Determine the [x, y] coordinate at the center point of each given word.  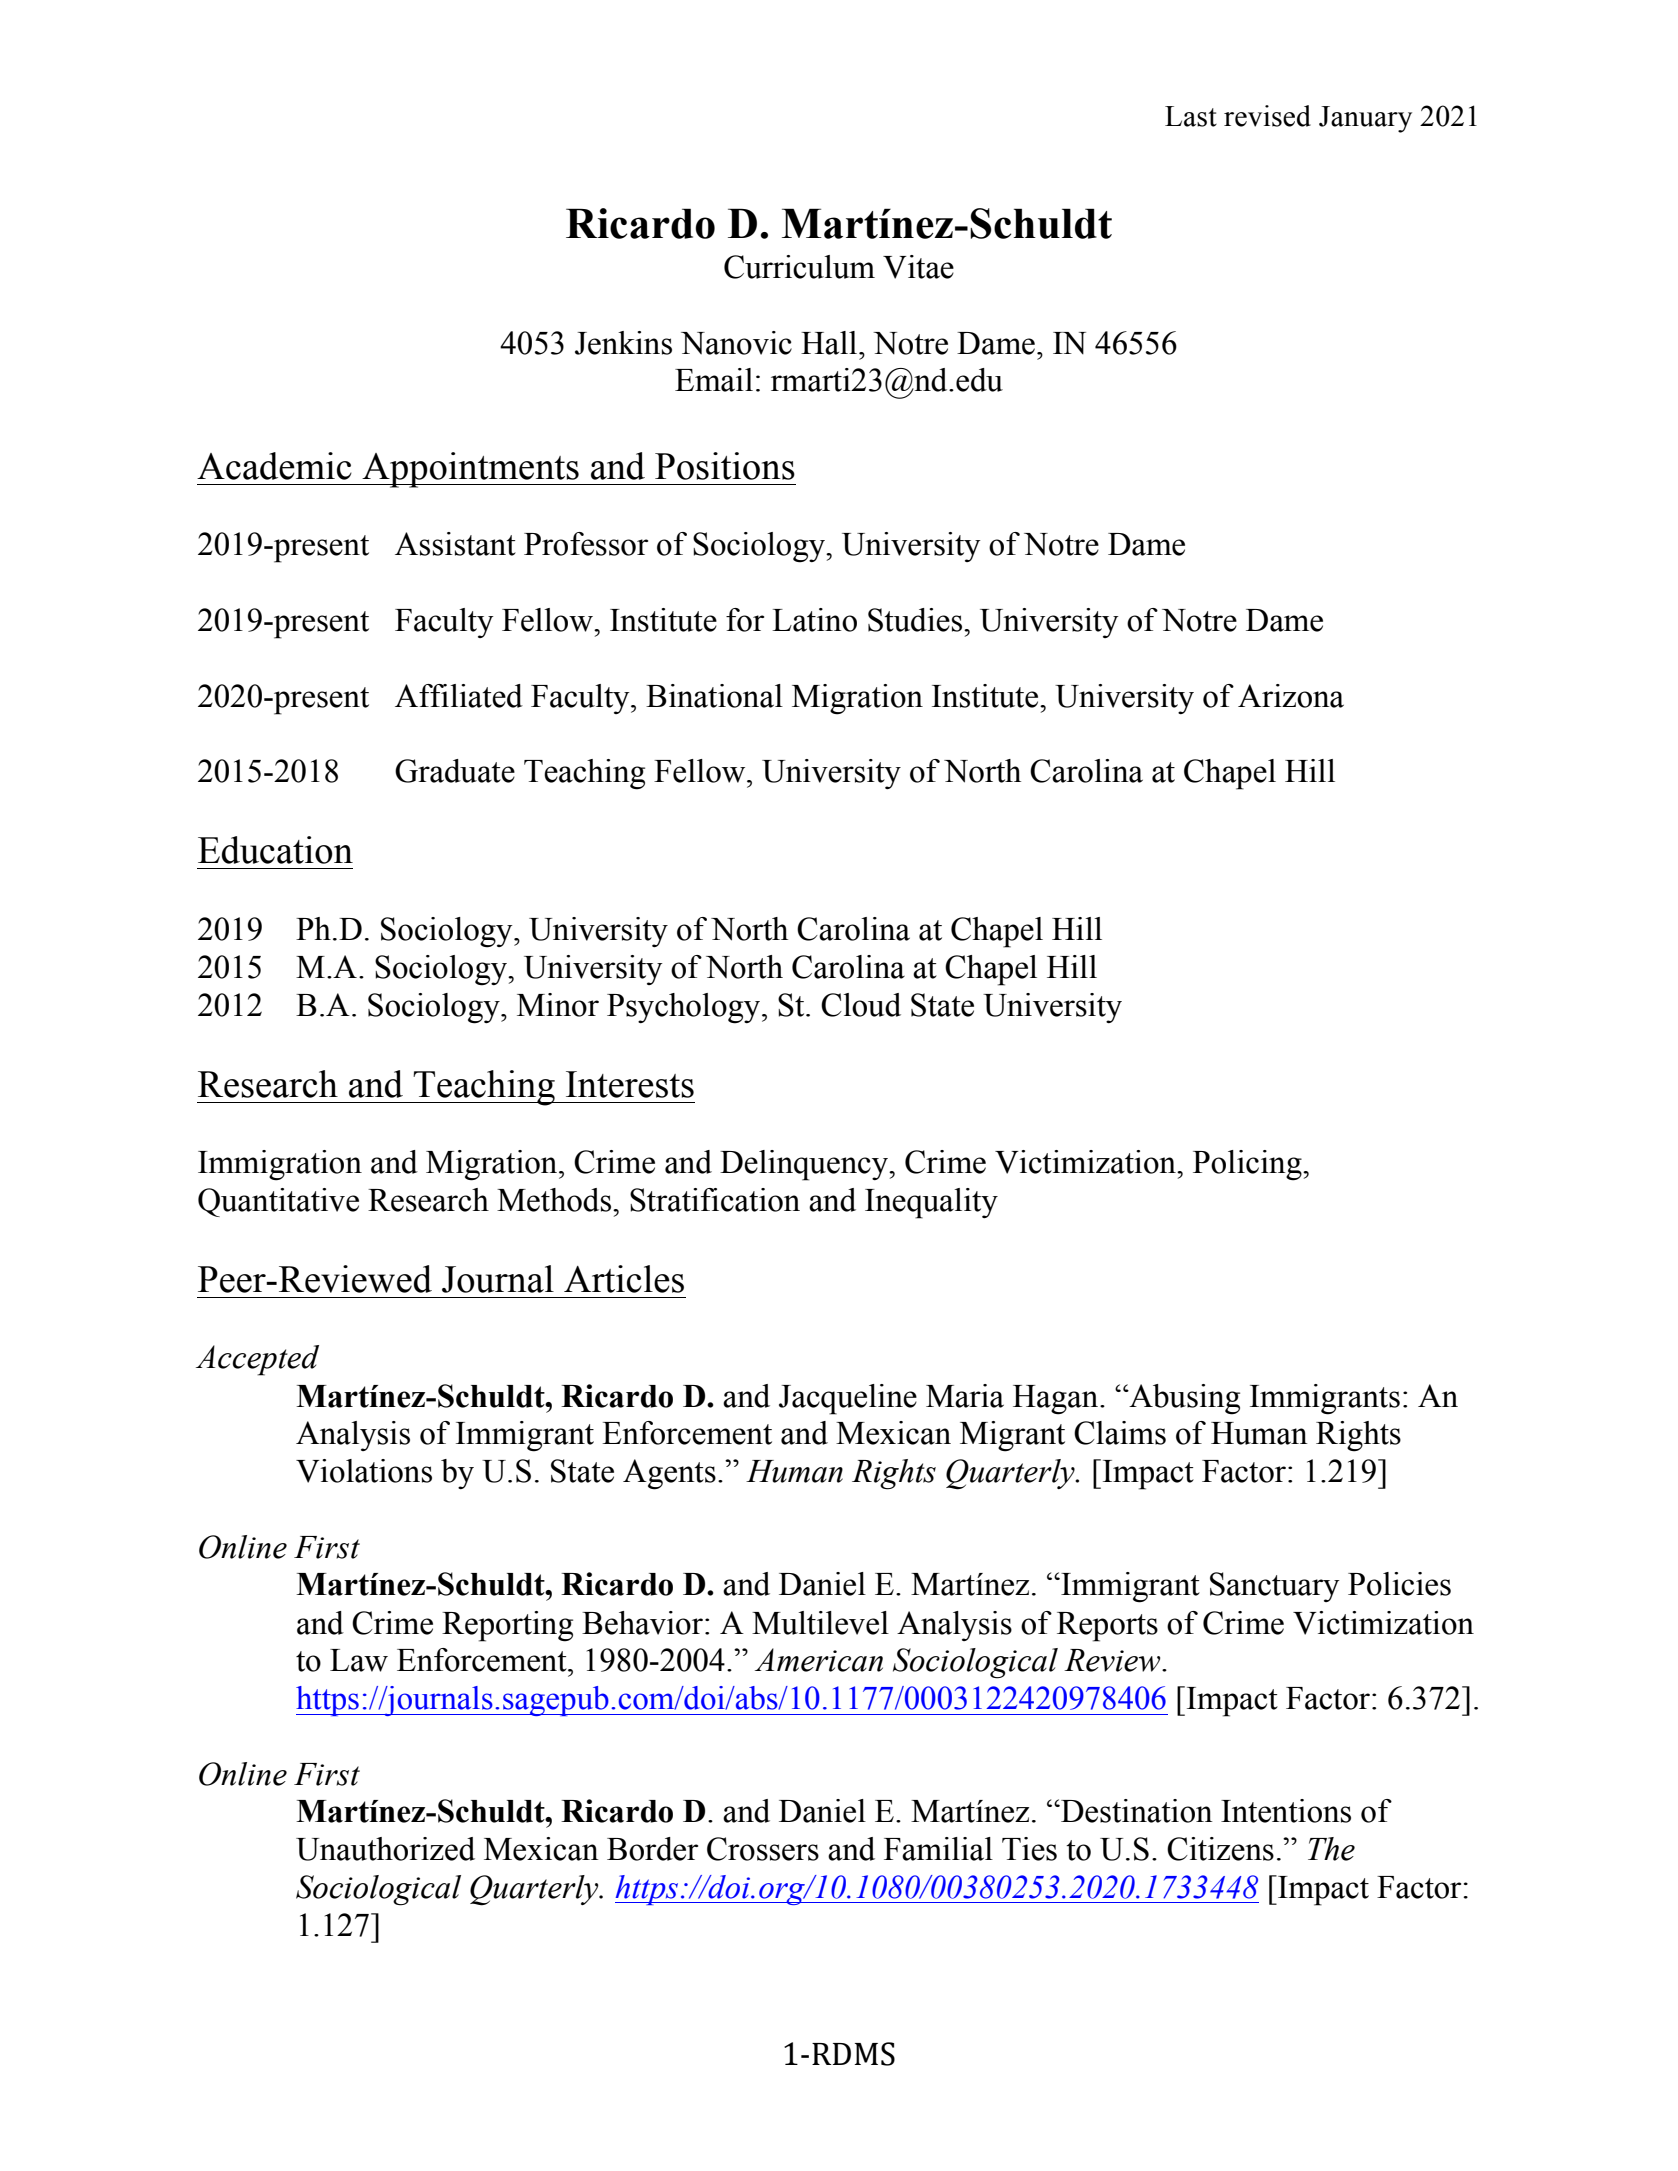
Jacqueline [848, 1399]
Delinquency [805, 1165]
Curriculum [799, 267]
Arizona [1291, 696]
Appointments [470, 470]
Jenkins [623, 343]
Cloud [861, 1005]
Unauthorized [385, 1849]
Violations [364, 1471]
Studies [916, 620]
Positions [725, 466]
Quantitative [278, 1202]
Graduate [455, 771]
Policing [1248, 1165]
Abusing [1183, 1399]
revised [1267, 116]
